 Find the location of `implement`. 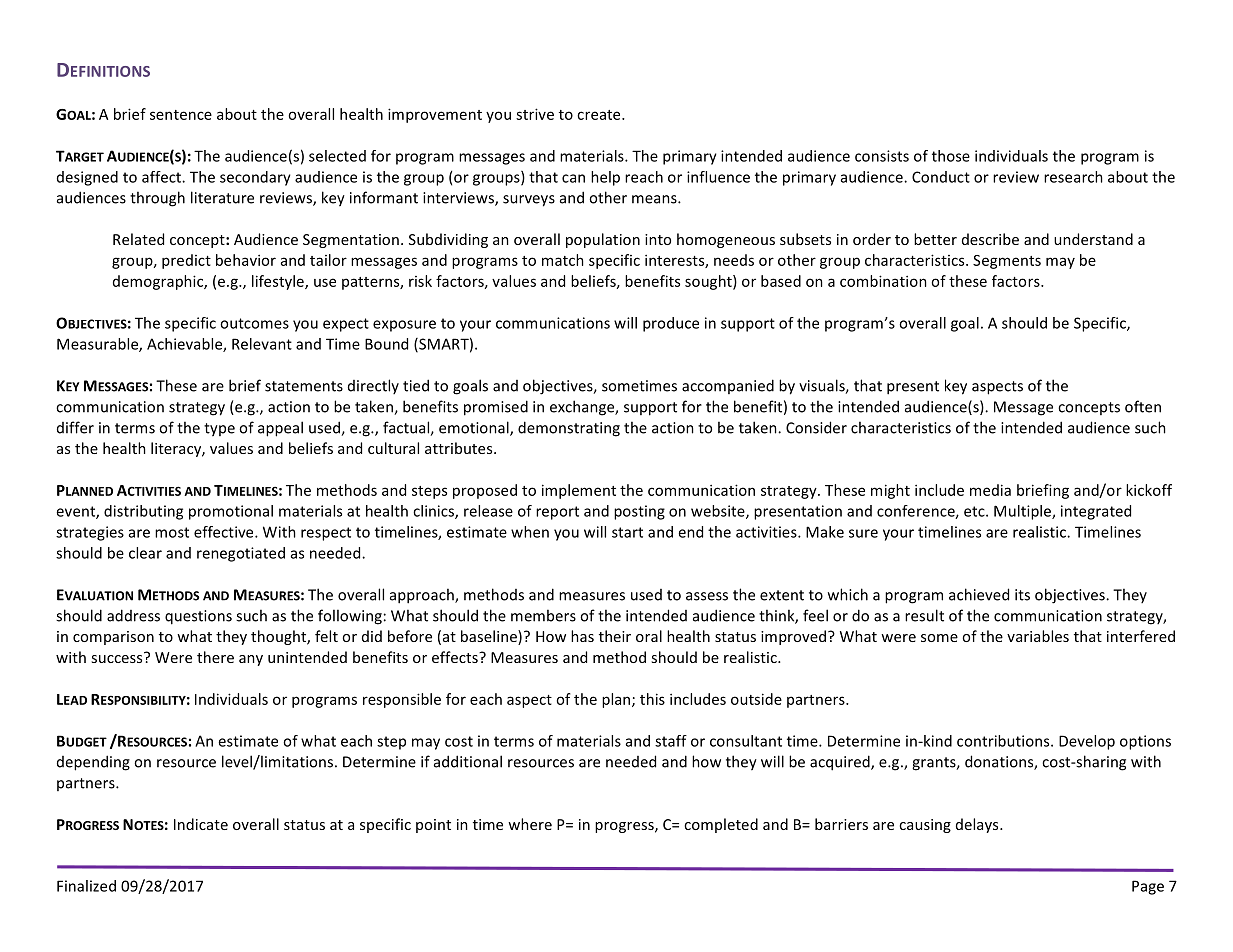

implement is located at coordinates (579, 491).
